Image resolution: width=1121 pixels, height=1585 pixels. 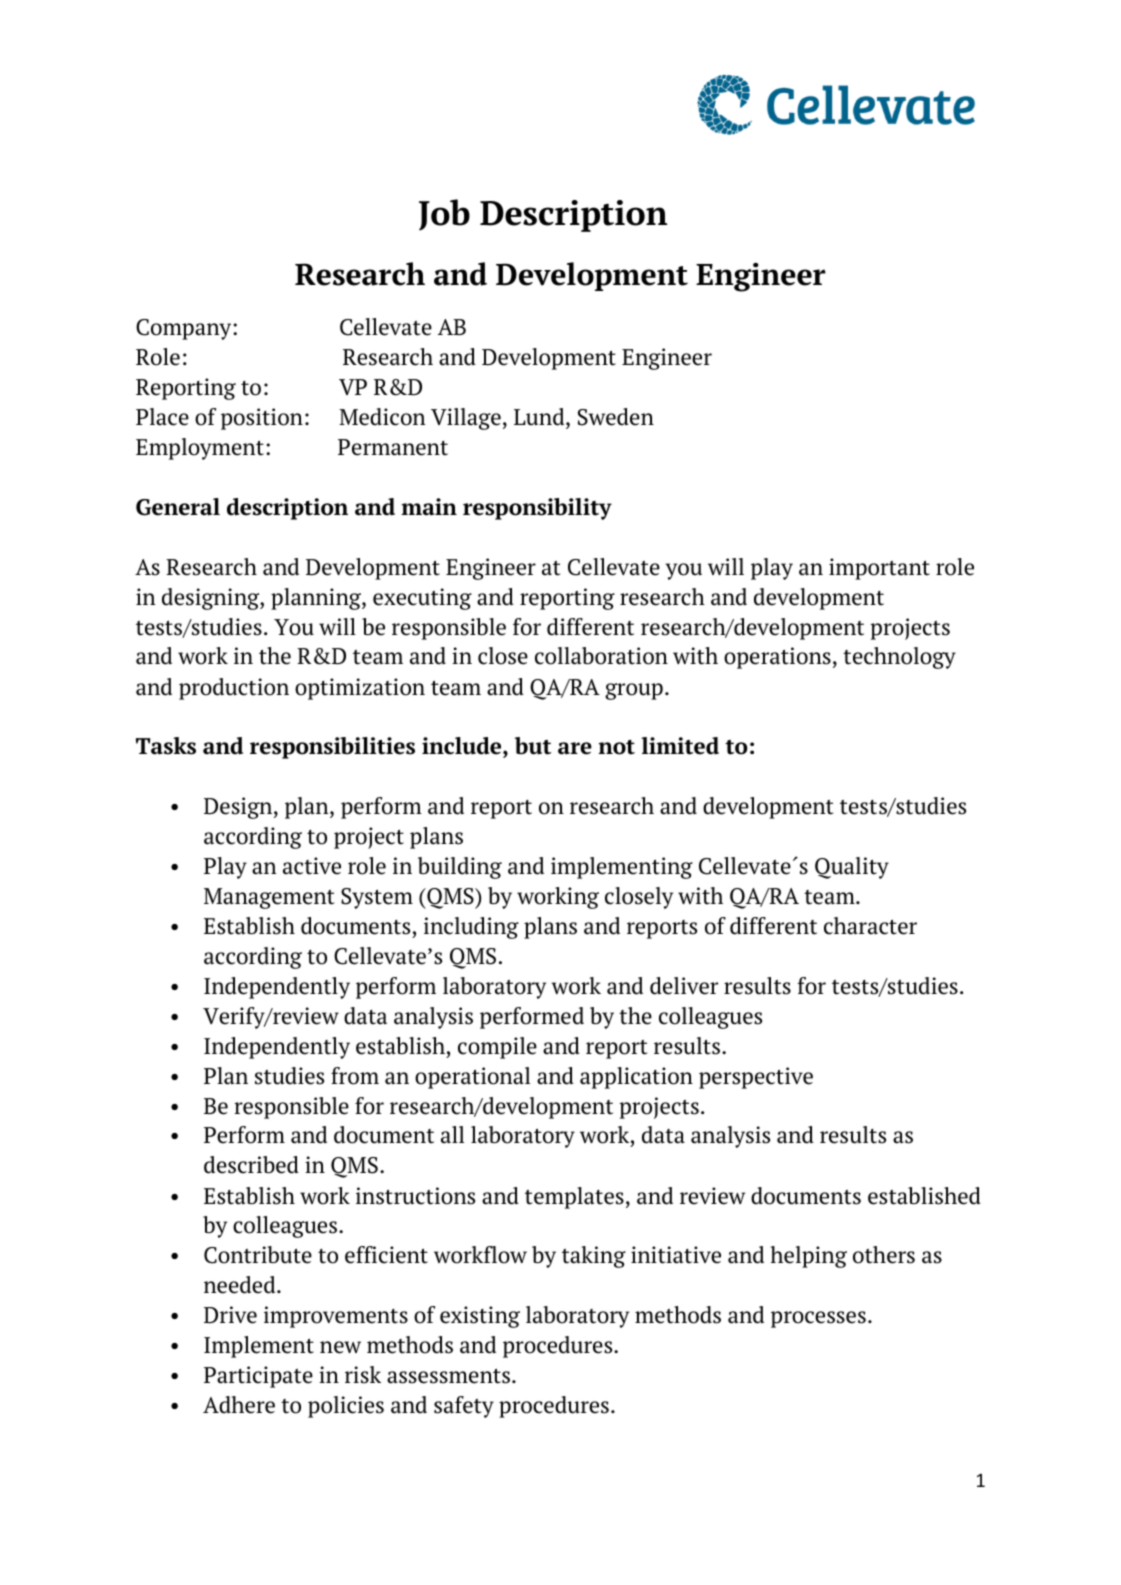 What do you see at coordinates (575, 748) in the screenshot?
I see `are` at bounding box center [575, 748].
